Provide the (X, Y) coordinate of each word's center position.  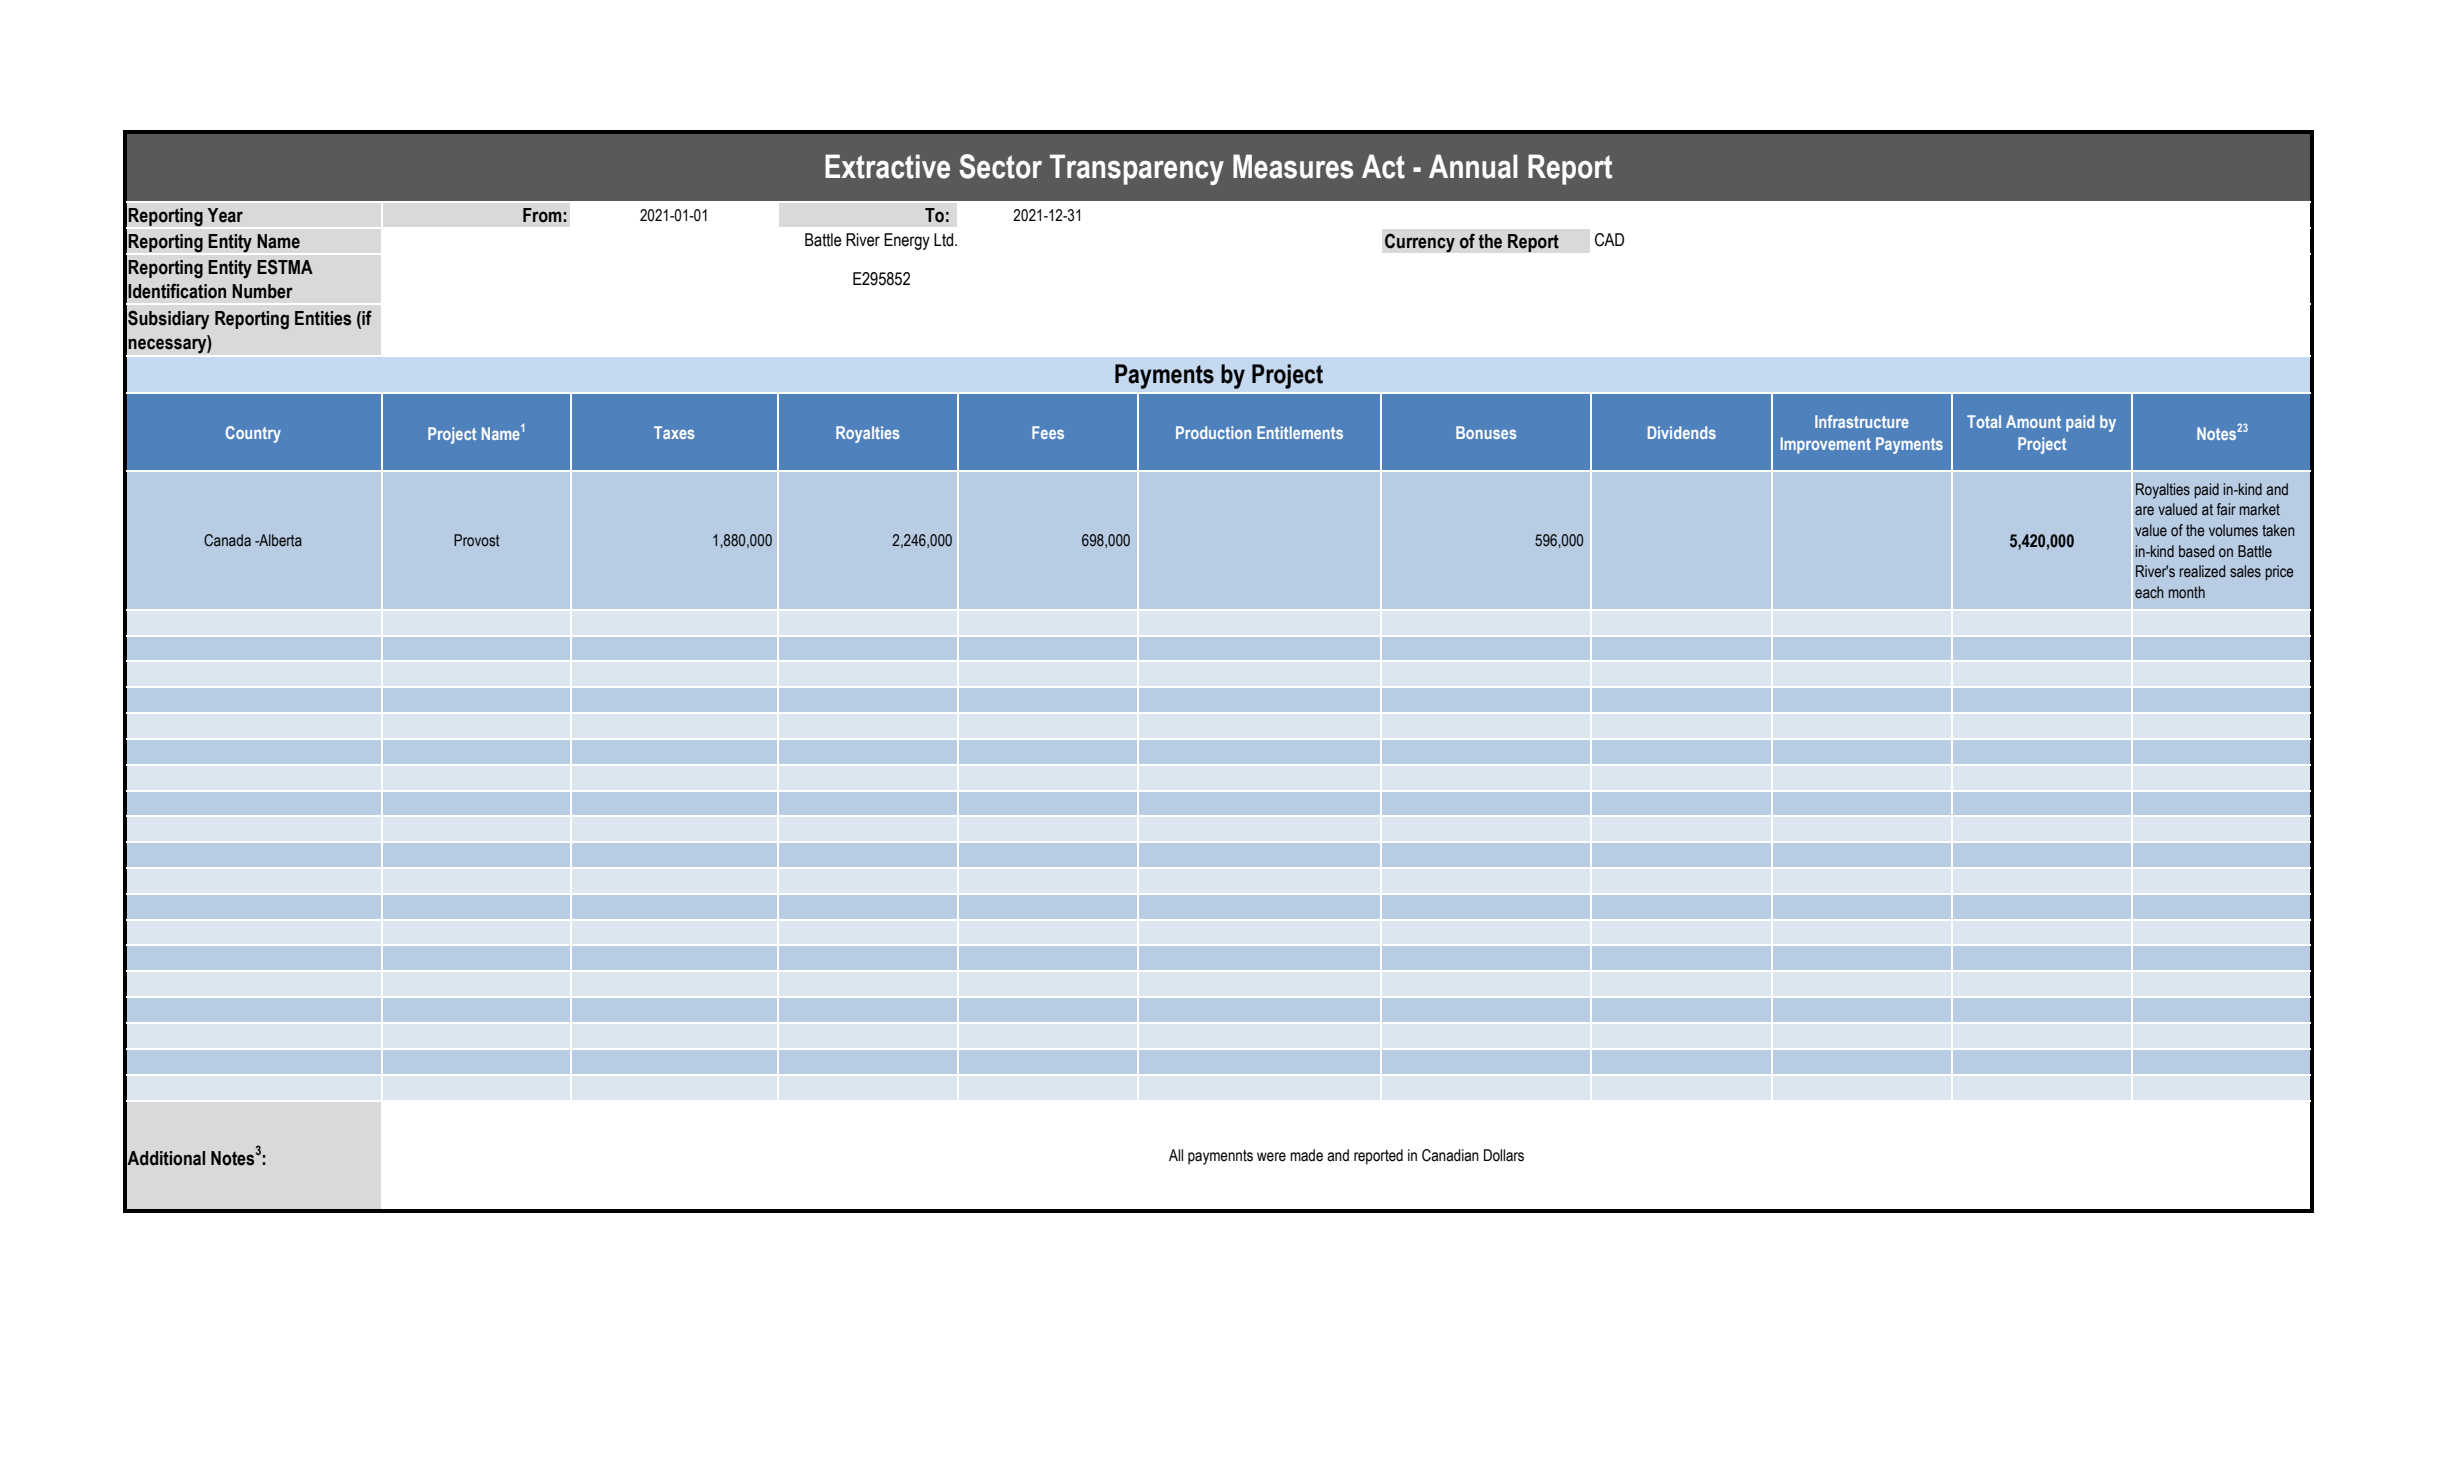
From (542, 215)
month (2187, 592)
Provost (477, 540)
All (1176, 1155)
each (2149, 592)
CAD (1609, 240)
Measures (1293, 166)
